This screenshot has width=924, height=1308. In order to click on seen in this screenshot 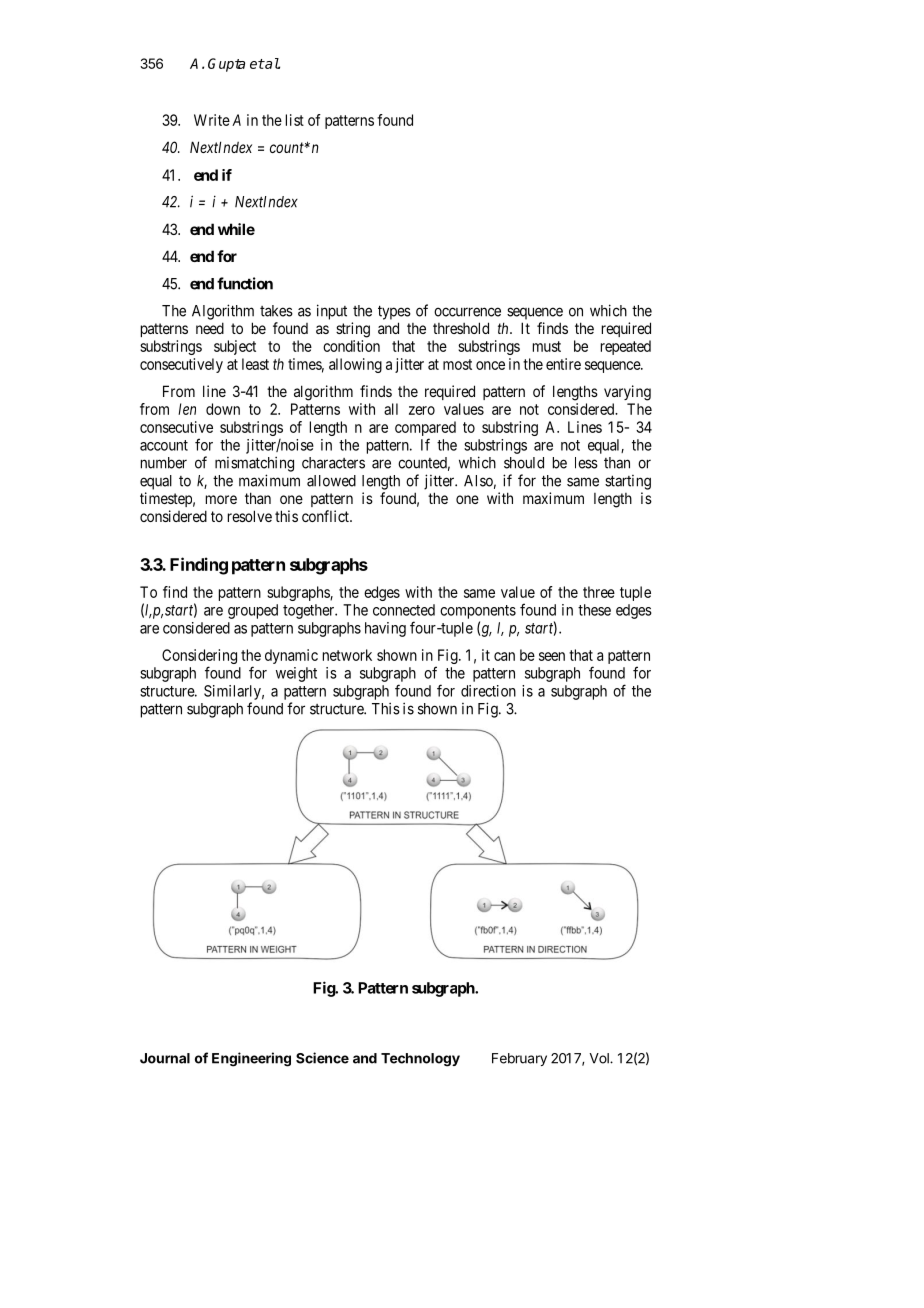, I will do `click(552, 656)`.
